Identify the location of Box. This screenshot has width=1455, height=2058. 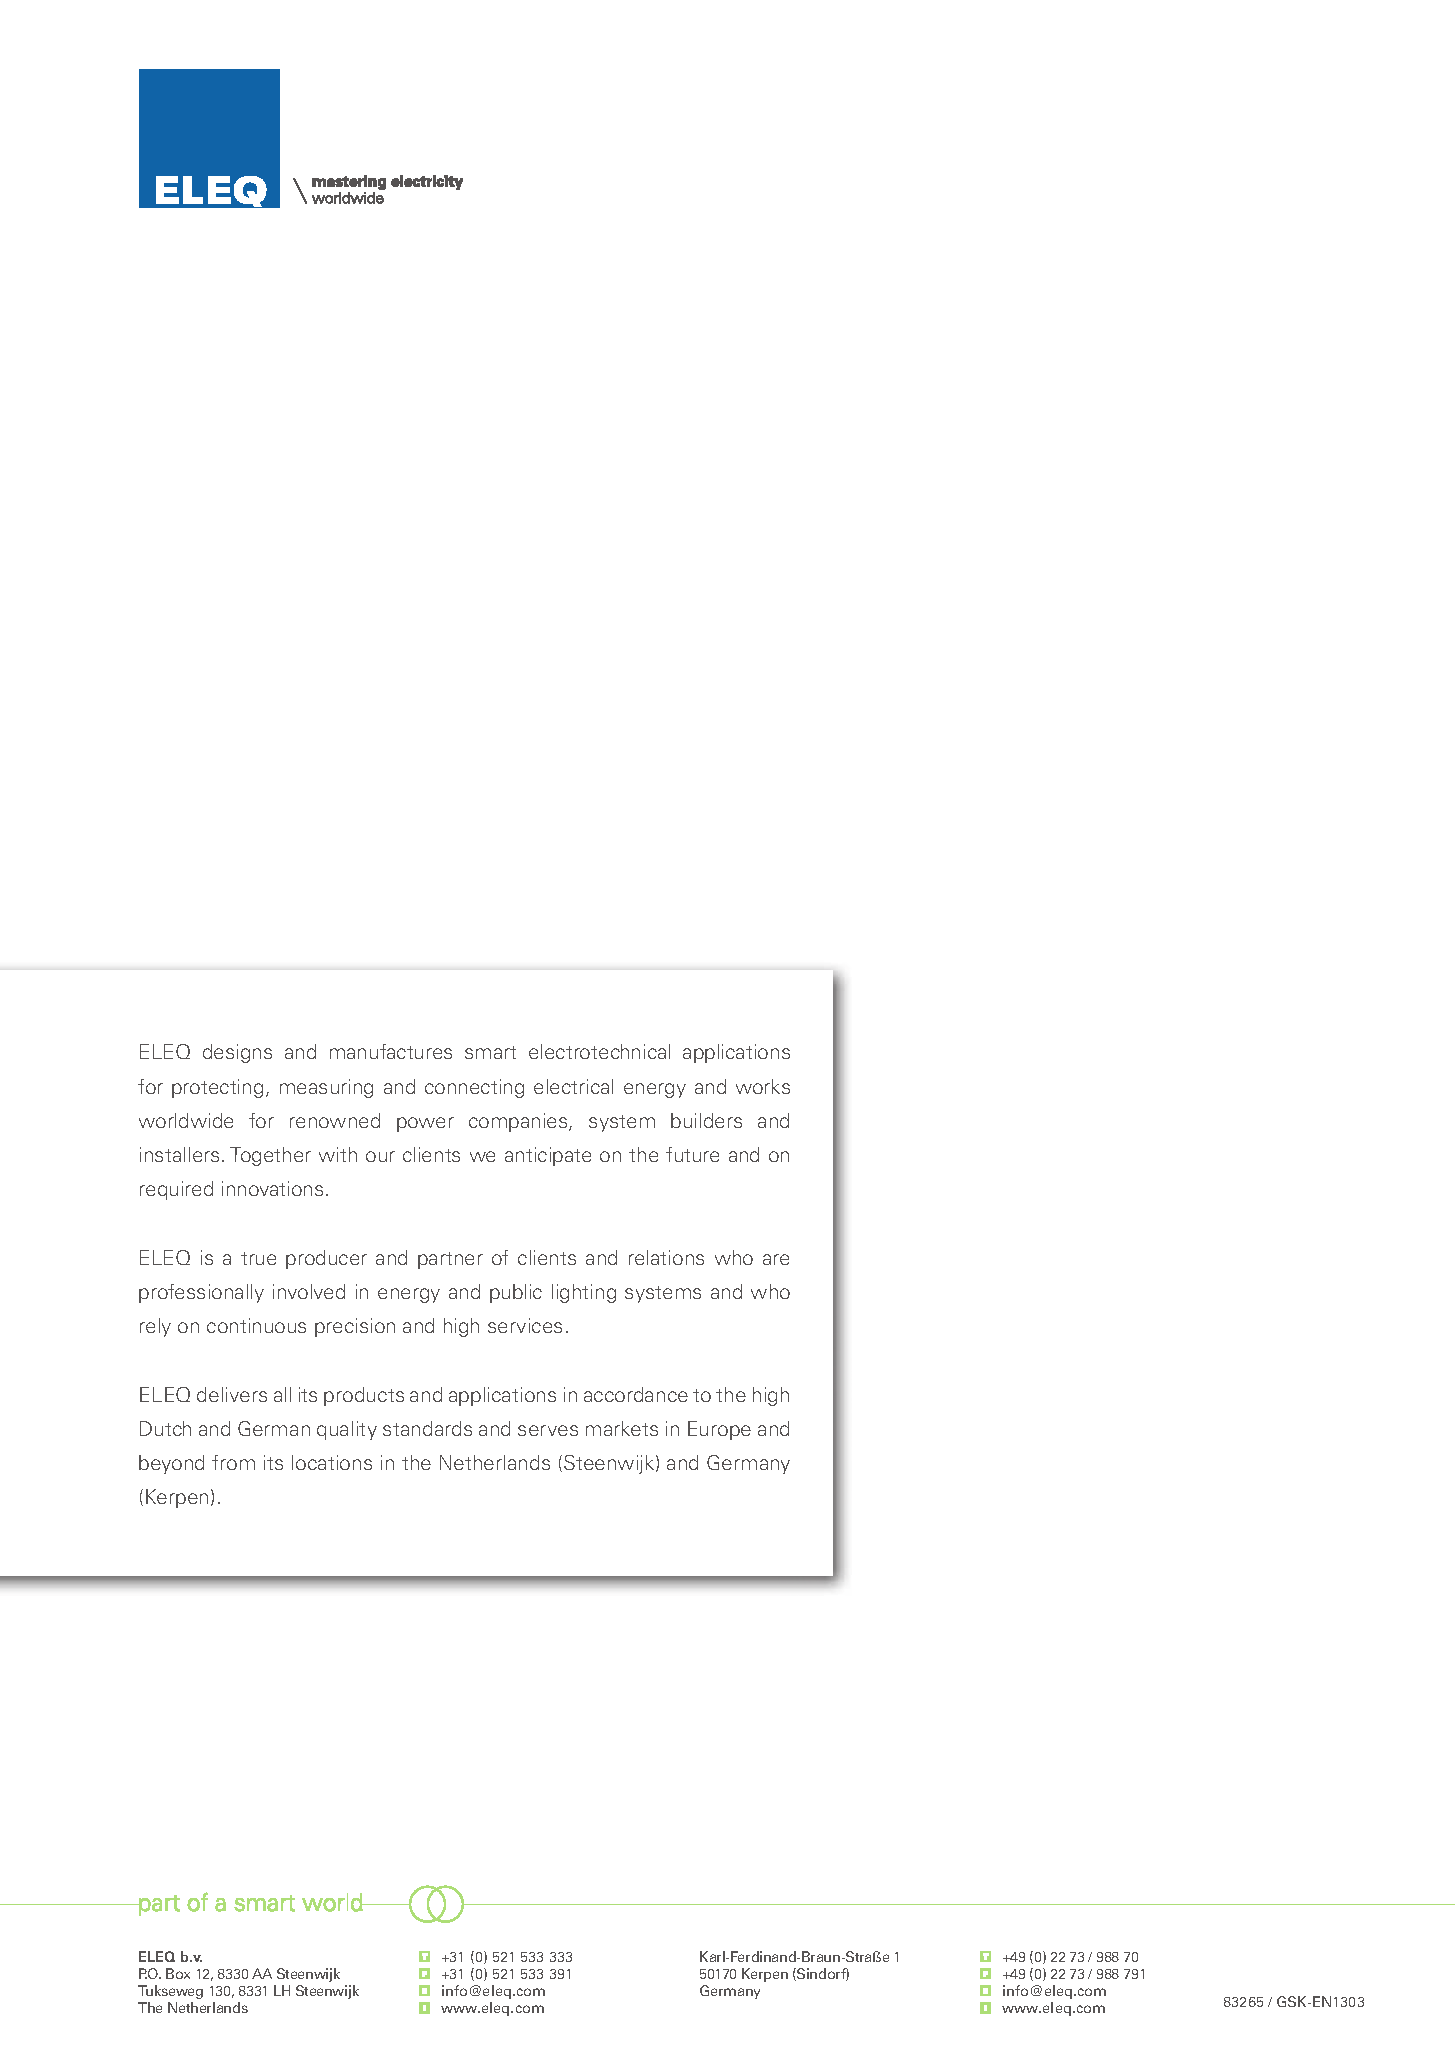
(178, 1973).
